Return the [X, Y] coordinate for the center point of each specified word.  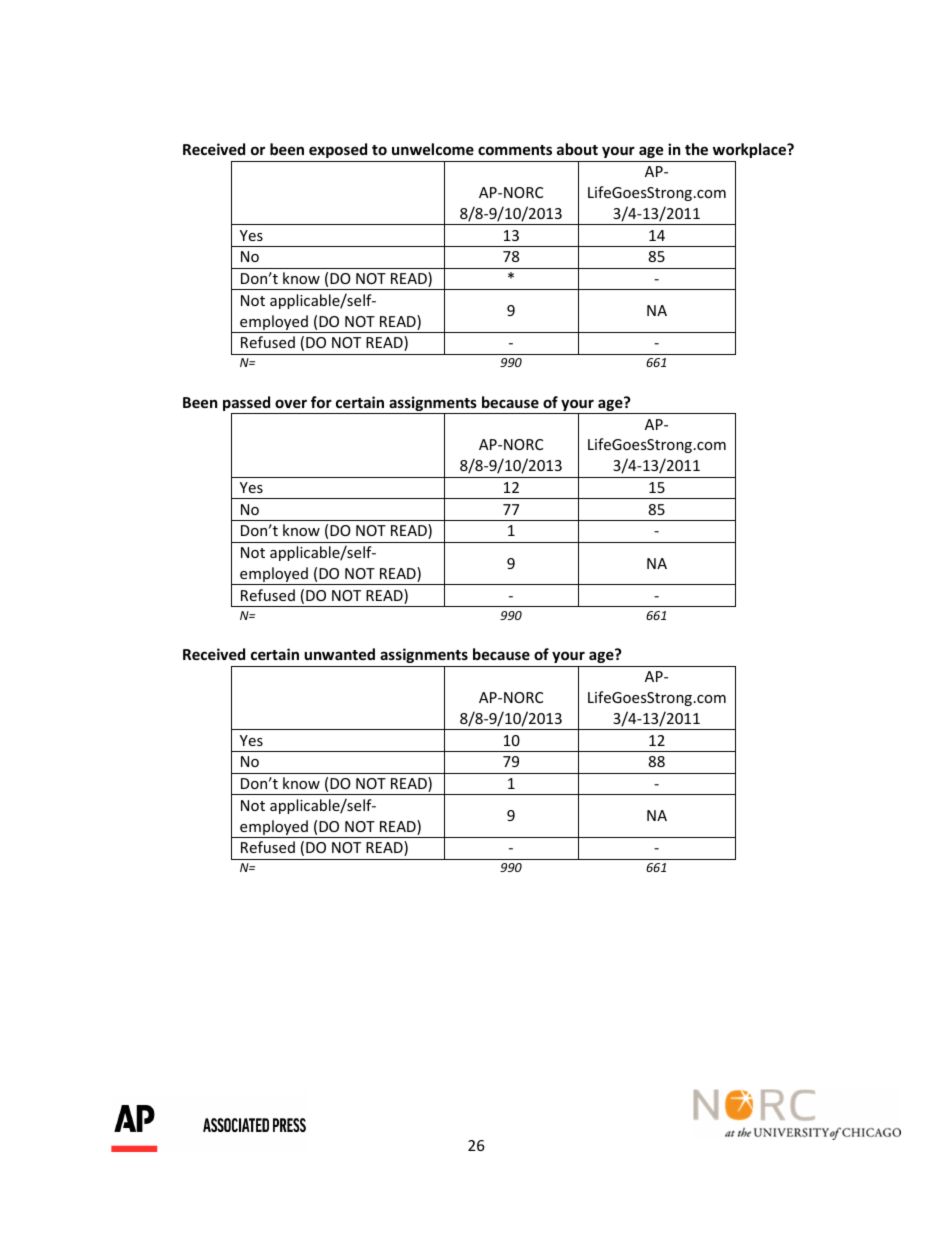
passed [248, 405]
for [321, 402]
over [291, 403]
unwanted [339, 654]
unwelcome [433, 149]
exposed [338, 150]
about [577, 149]
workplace [750, 150]
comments [515, 150]
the [696, 149]
